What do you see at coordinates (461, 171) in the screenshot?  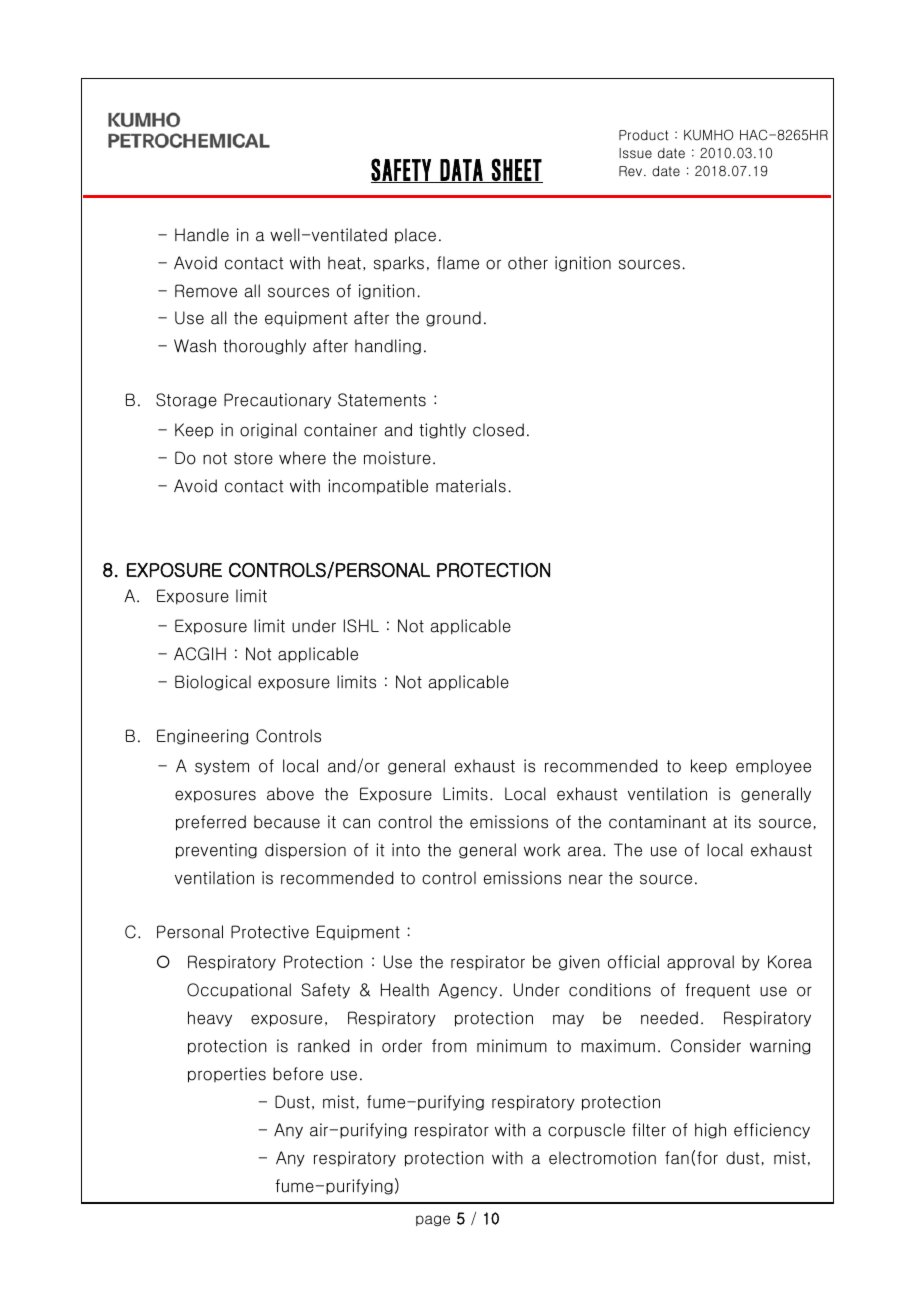 I see `DATA` at bounding box center [461, 171].
